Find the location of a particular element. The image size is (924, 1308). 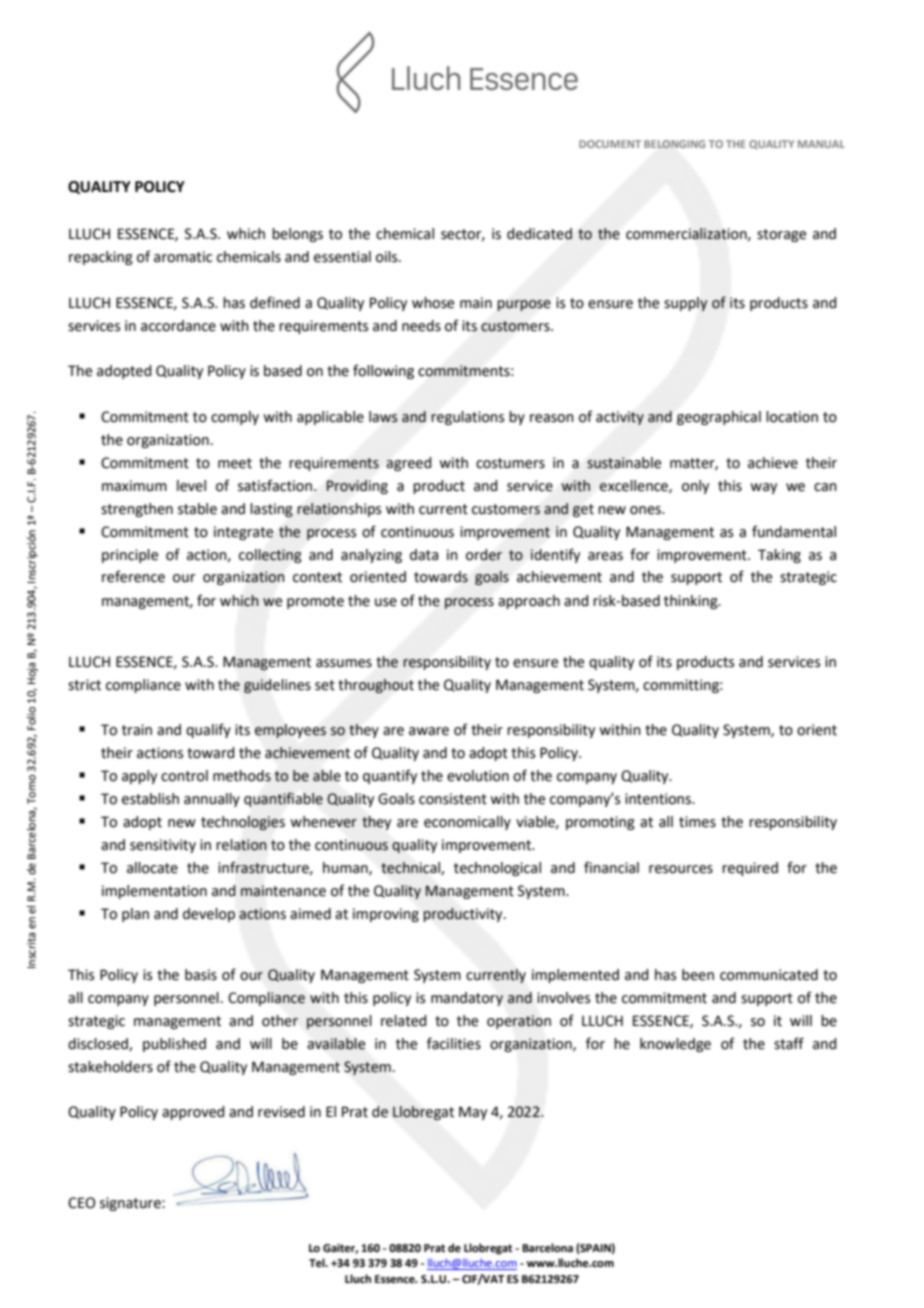

mandatory is located at coordinates (467, 999).
